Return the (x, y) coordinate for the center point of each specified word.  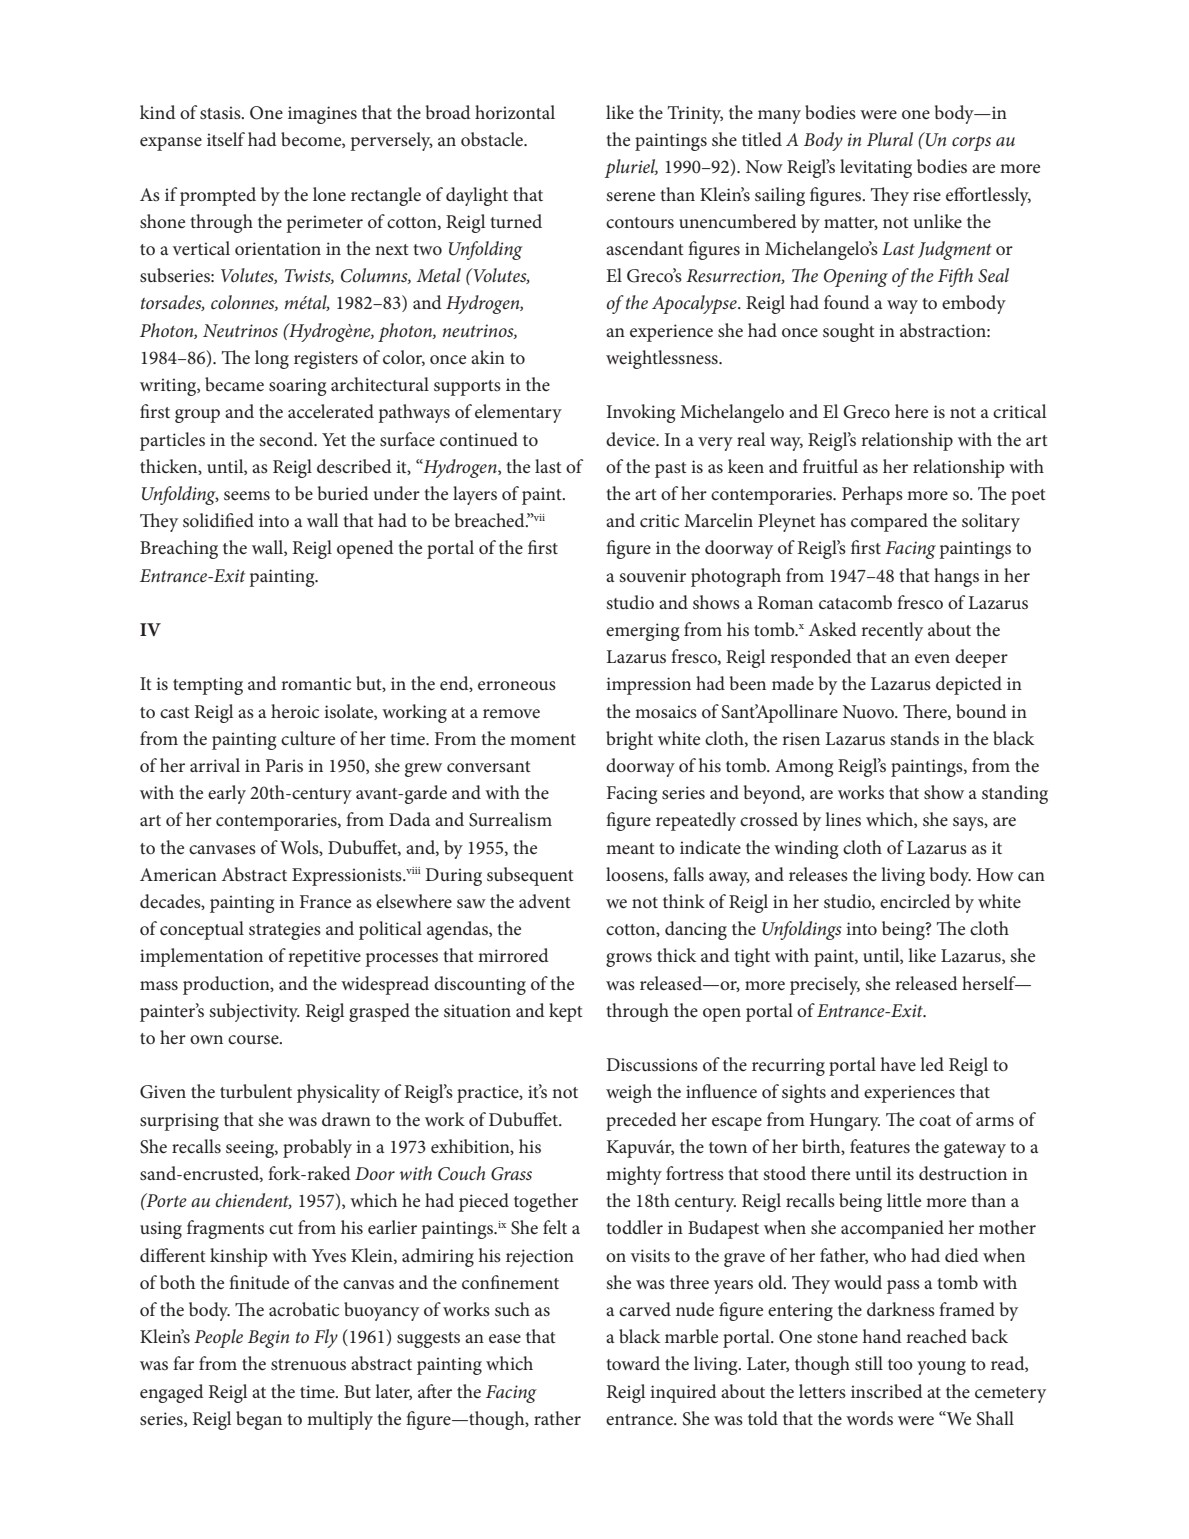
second (287, 439)
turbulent (256, 1091)
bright (629, 740)
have (898, 1064)
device (632, 439)
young (941, 1368)
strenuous (308, 1365)
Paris (284, 766)
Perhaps (872, 495)
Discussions (652, 1065)
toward (633, 1363)
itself (226, 139)
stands (914, 738)
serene (630, 196)
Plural (890, 139)
